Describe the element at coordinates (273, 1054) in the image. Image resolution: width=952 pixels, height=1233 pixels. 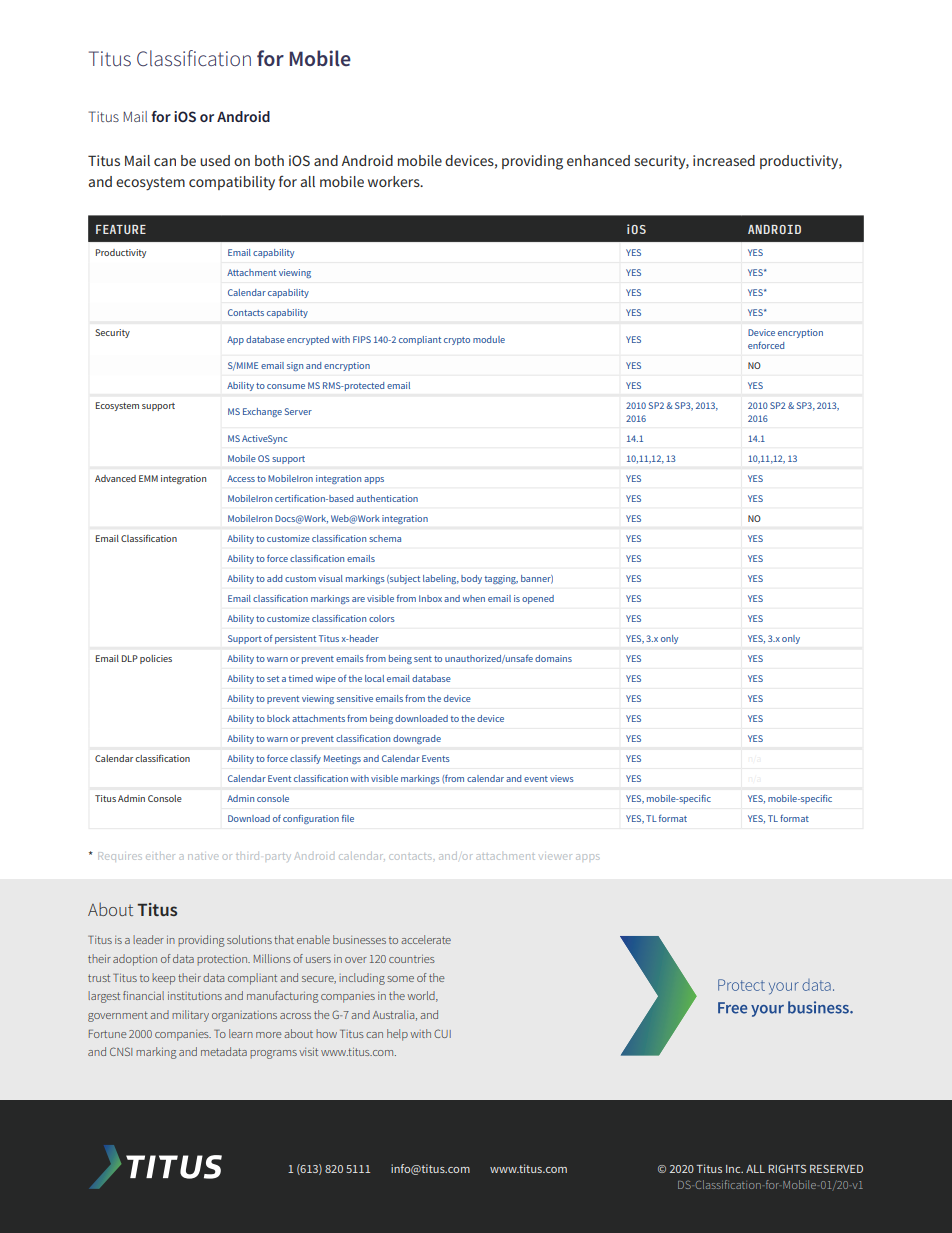
I see `programs` at that location.
